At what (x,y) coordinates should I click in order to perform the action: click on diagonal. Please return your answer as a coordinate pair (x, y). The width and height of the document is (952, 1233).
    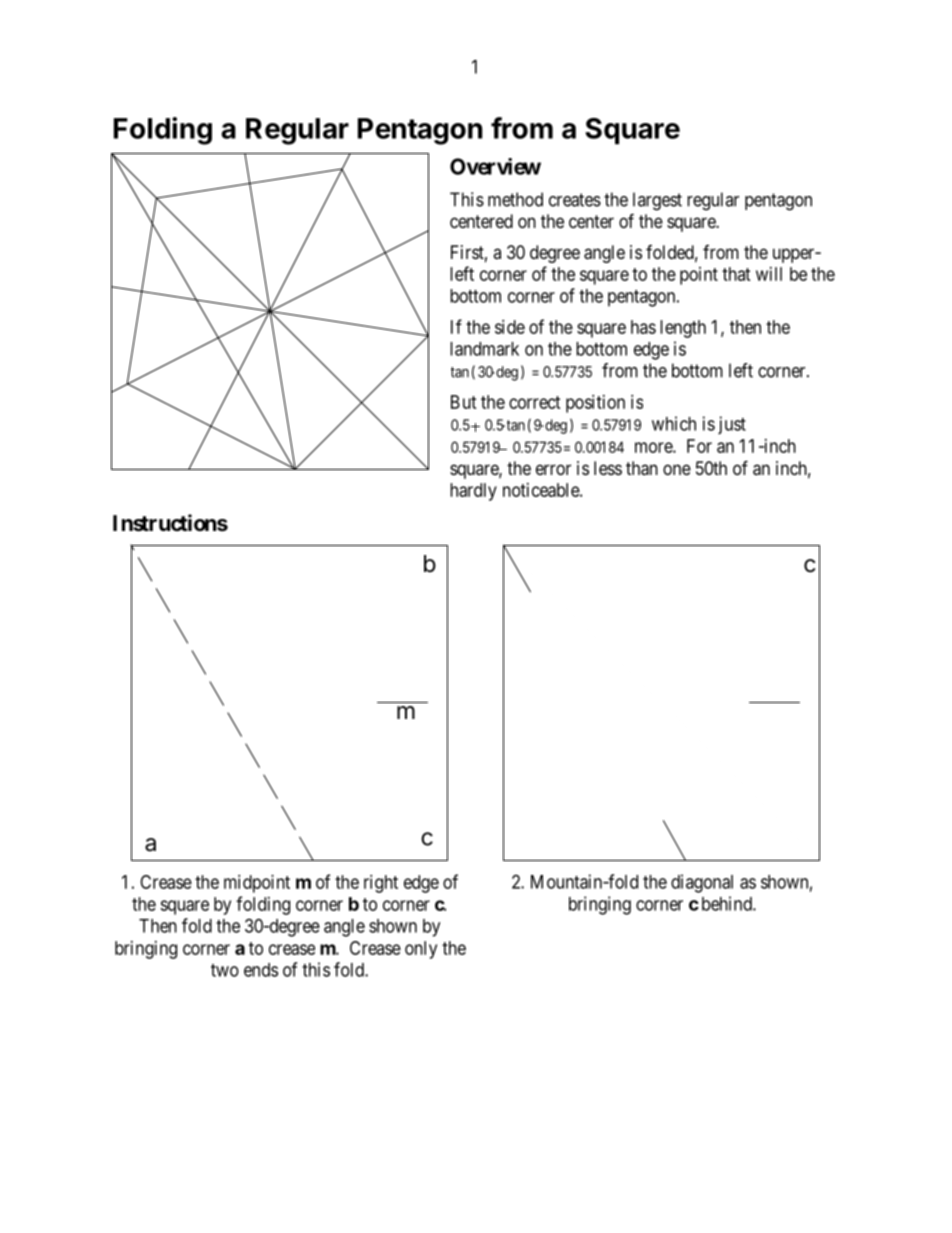
    Looking at the image, I should click on (702, 883).
